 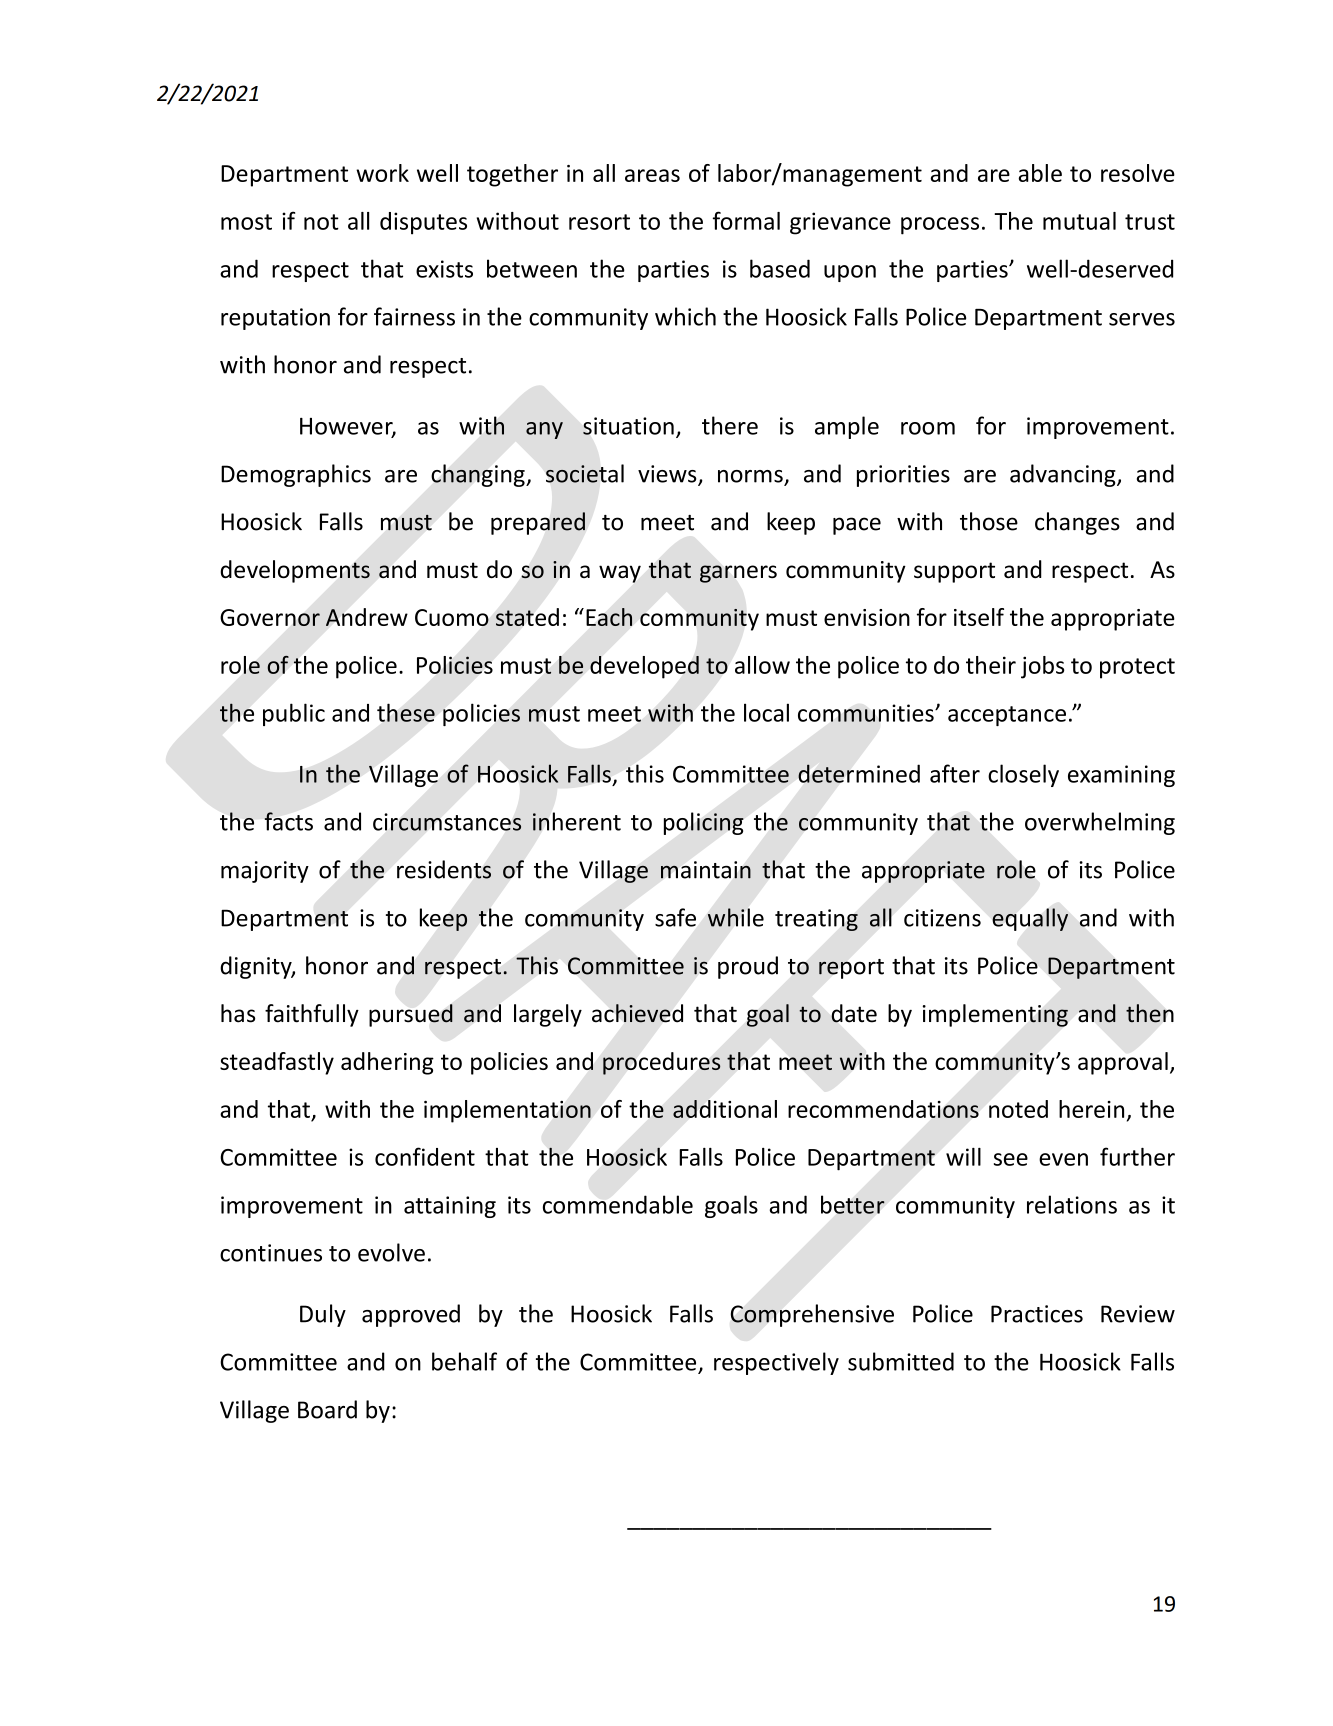 What do you see at coordinates (1079, 221) in the screenshot?
I see `mutual` at bounding box center [1079, 221].
